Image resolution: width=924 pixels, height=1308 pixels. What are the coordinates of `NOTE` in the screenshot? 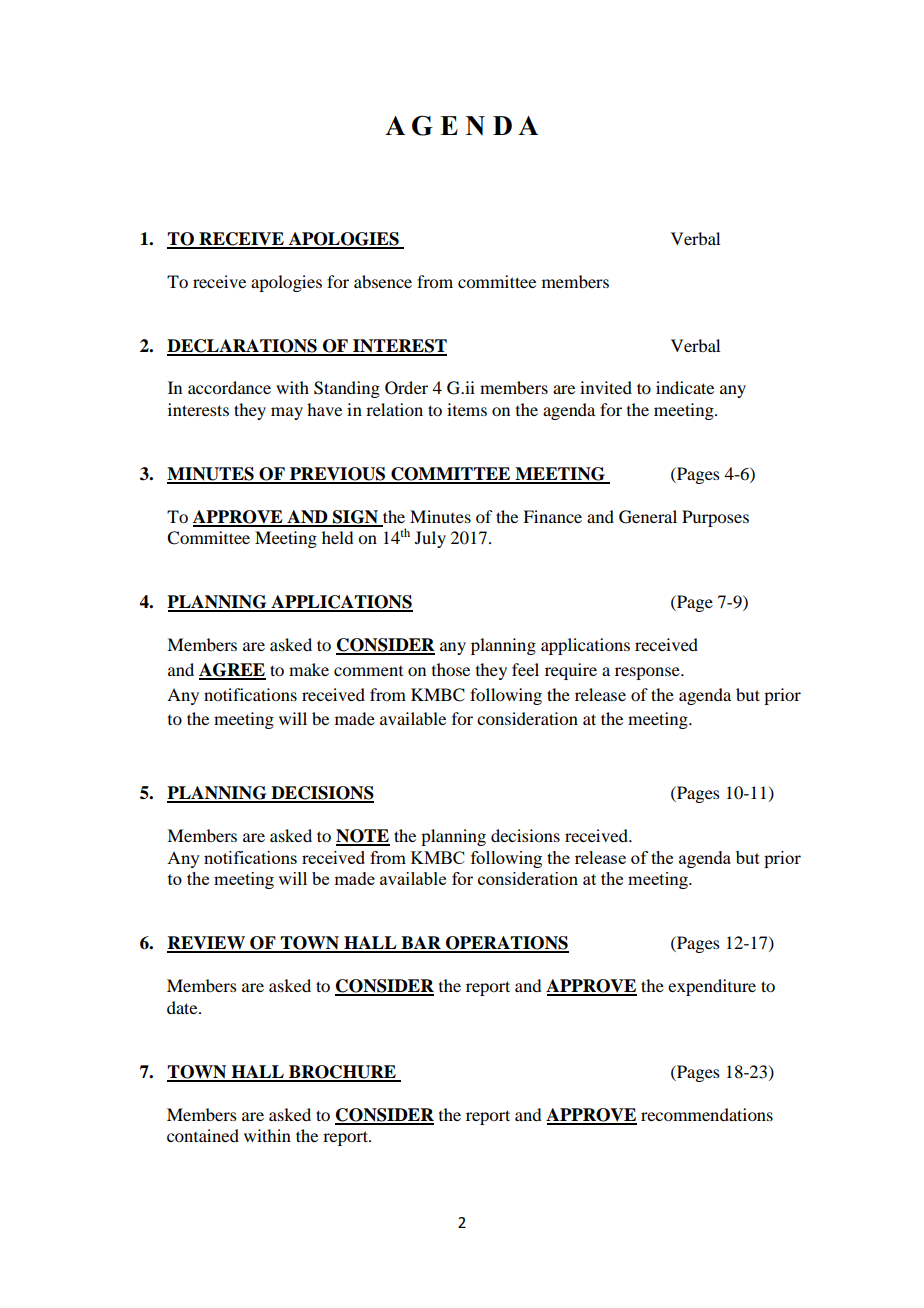 It's located at (363, 837).
